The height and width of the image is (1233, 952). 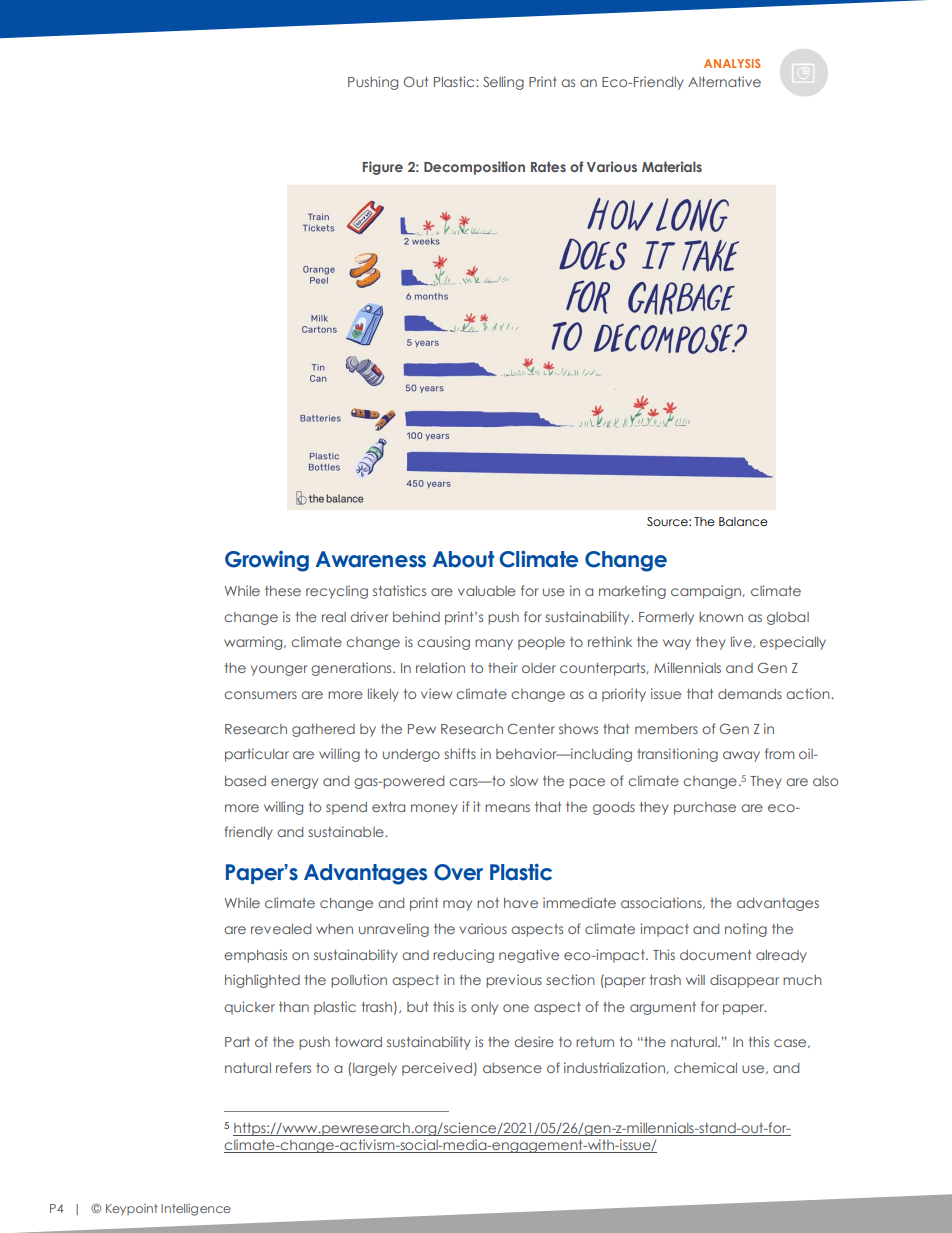 I want to click on Balance, so click(x=743, y=521).
